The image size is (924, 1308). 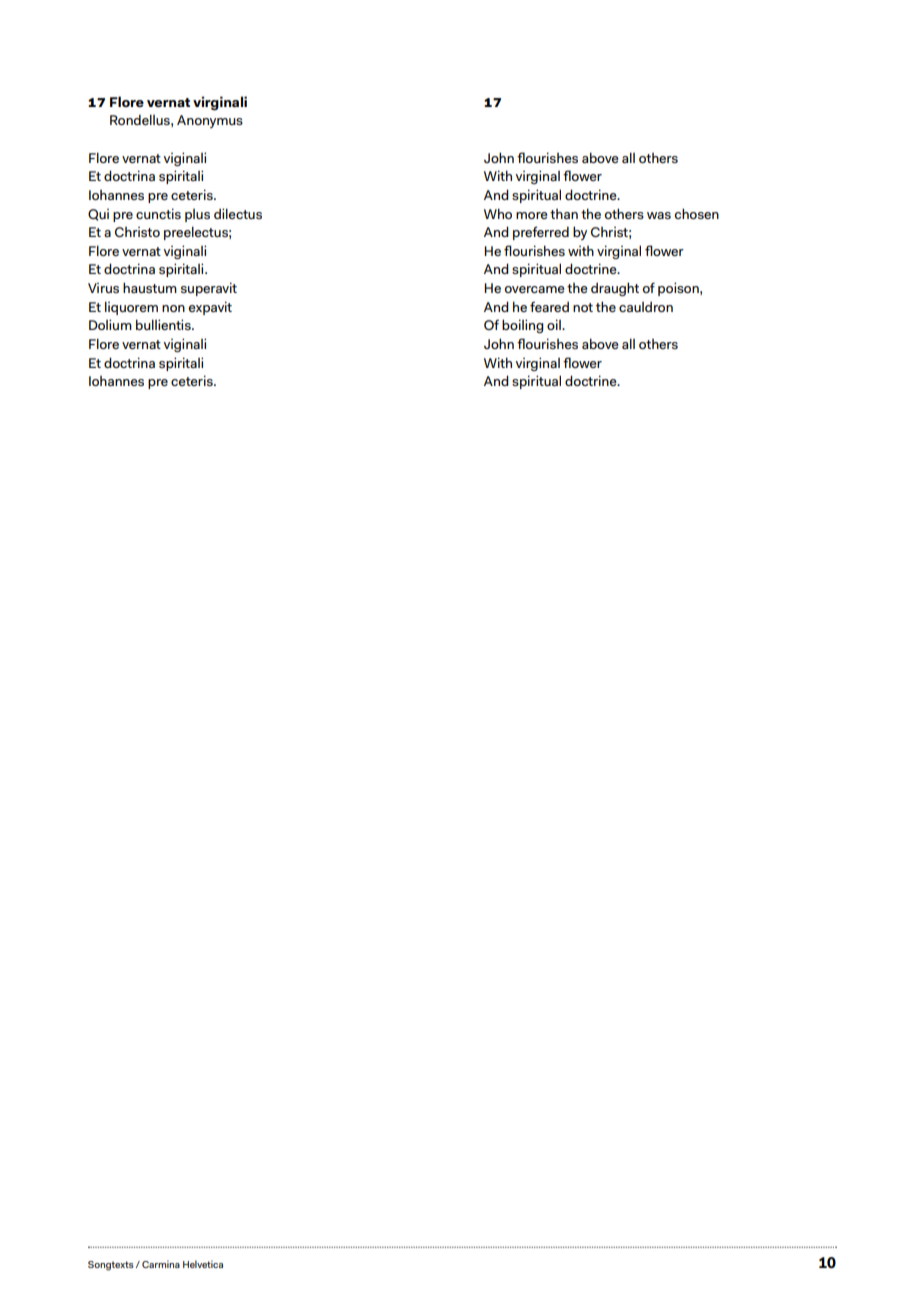 What do you see at coordinates (103, 288) in the image?
I see `Virus` at bounding box center [103, 288].
